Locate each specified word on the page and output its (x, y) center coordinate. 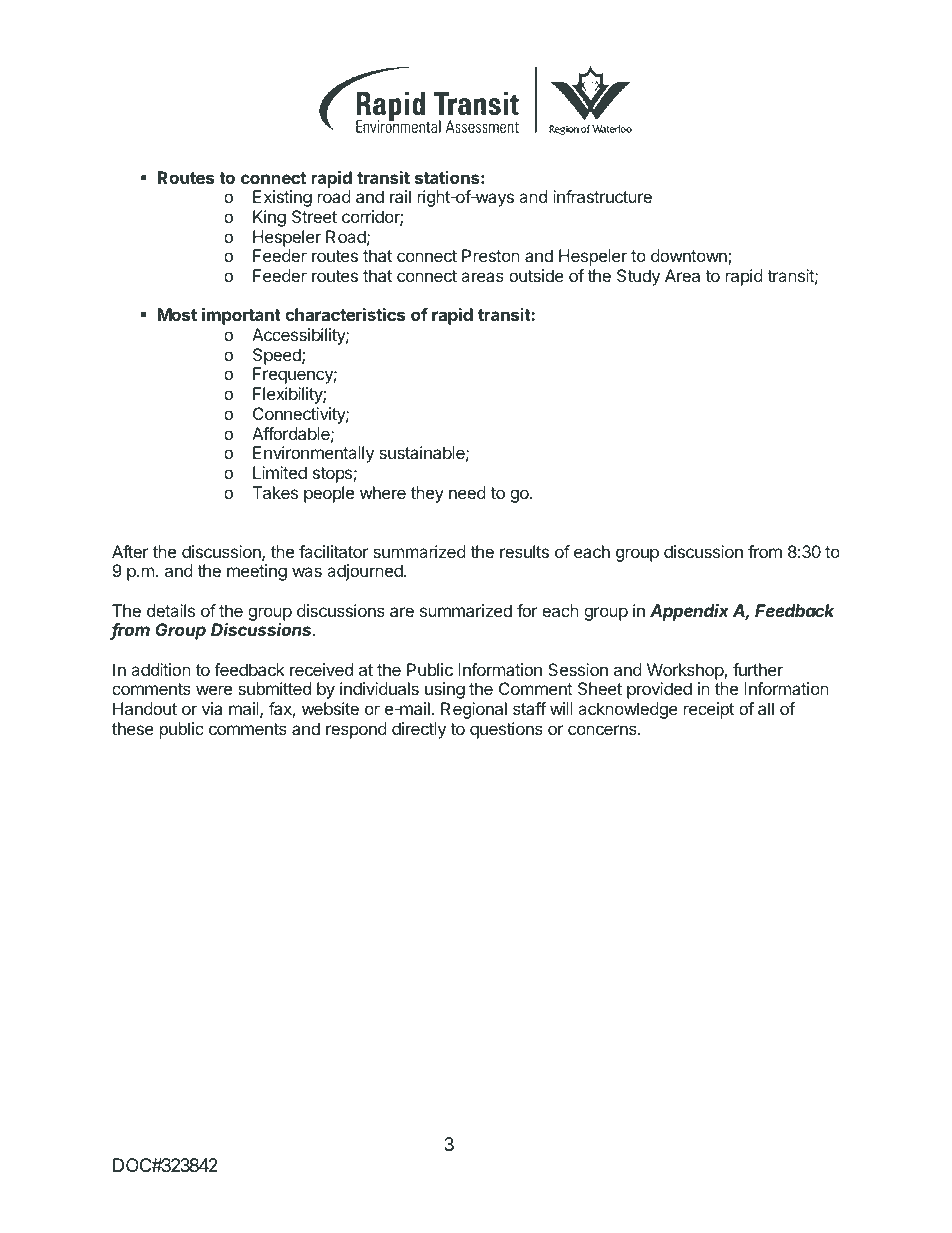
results (524, 551)
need (467, 492)
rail (400, 196)
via (212, 708)
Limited (280, 472)
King (269, 218)
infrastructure (602, 196)
